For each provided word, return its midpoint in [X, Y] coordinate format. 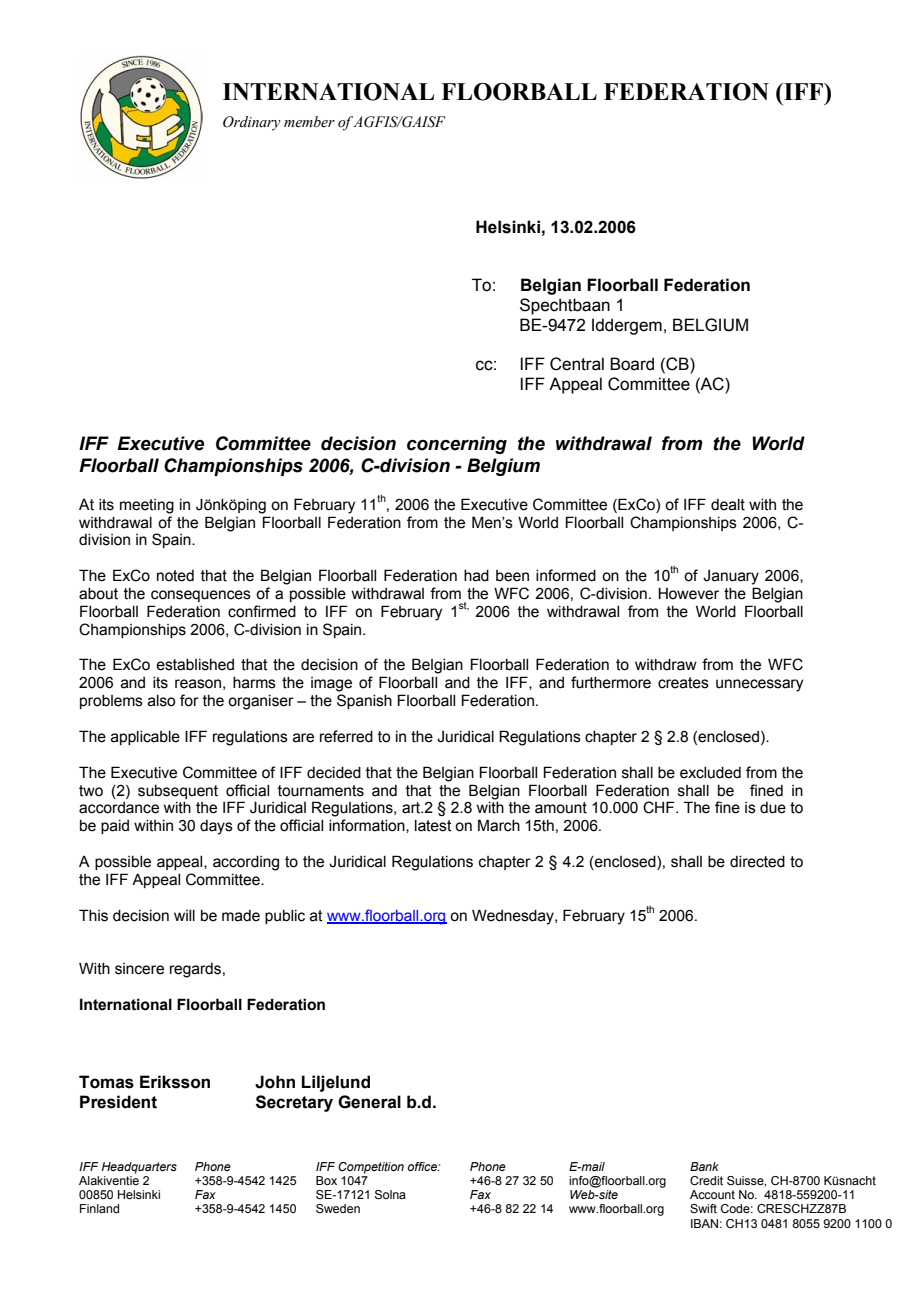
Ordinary [252, 123]
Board [632, 364]
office [423, 1166]
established [195, 665]
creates [683, 683]
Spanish [364, 701]
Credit [706, 1180]
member [309, 122]
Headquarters [139, 1168]
